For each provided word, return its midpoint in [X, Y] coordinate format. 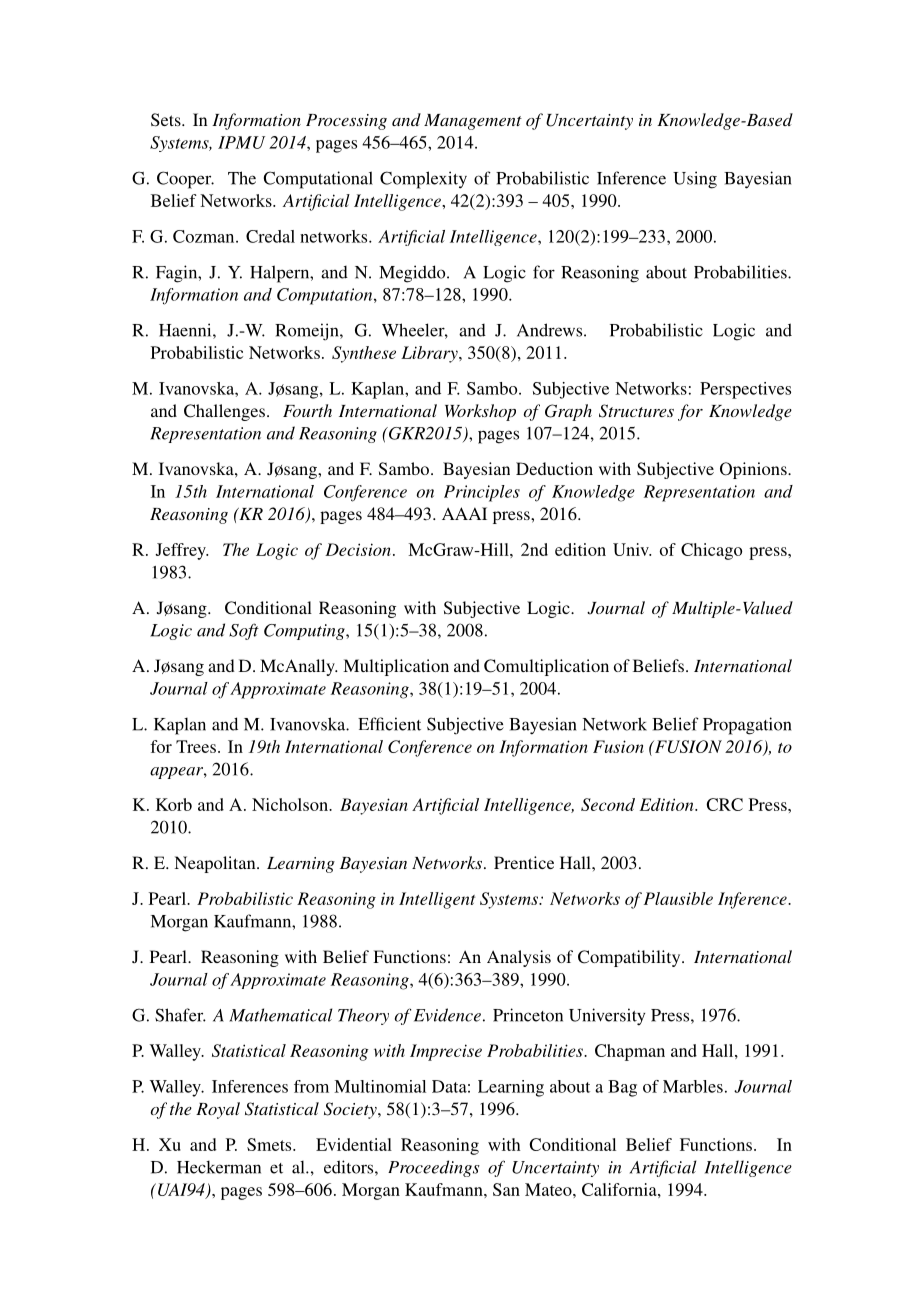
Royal [218, 1110]
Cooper [185, 180]
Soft [244, 631]
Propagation [747, 726]
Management [473, 122]
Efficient [389, 724]
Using [695, 180]
